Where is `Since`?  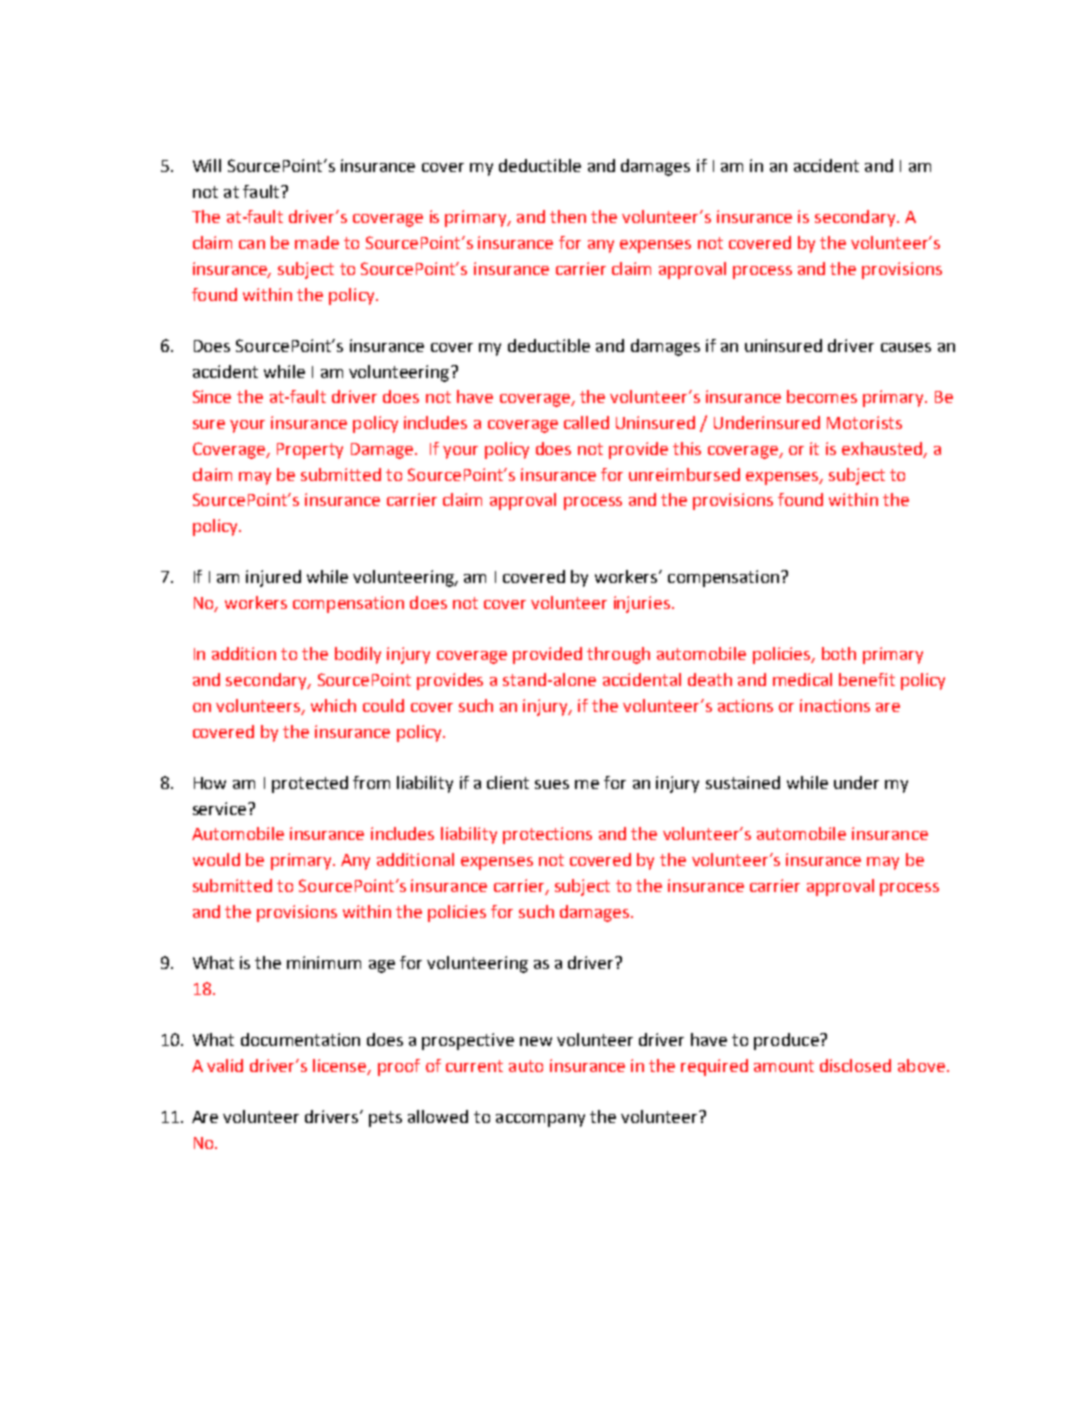 Since is located at coordinates (212, 396).
